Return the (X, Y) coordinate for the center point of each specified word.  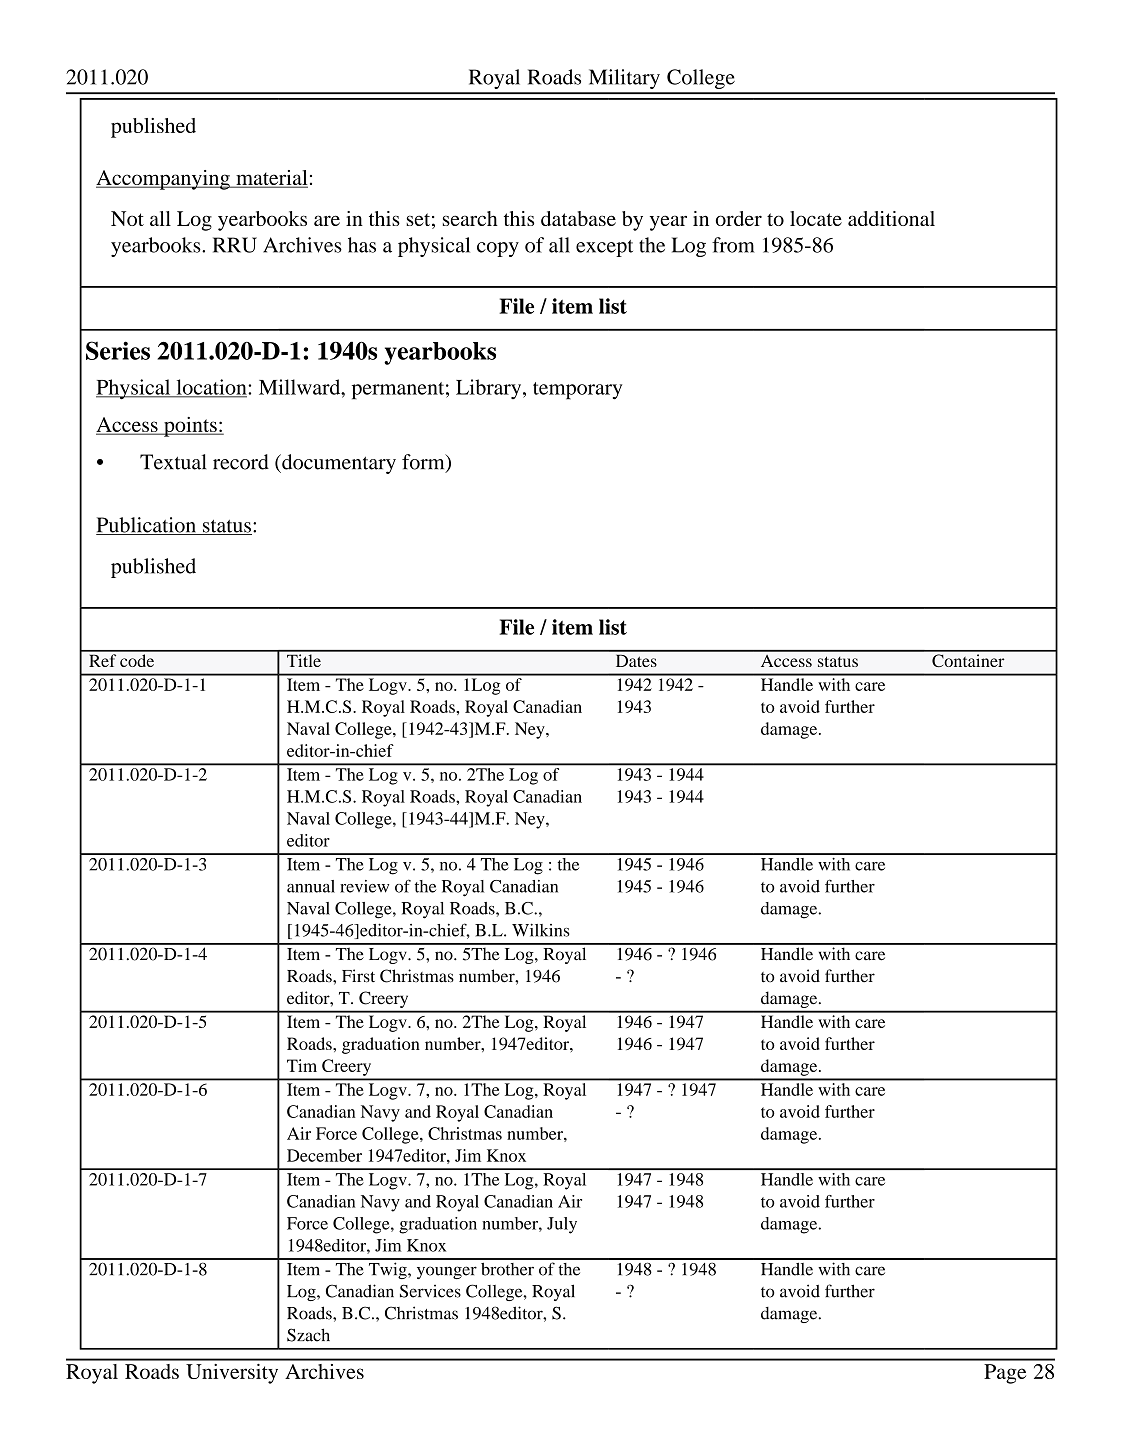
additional (891, 218)
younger (447, 1272)
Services (430, 1291)
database (578, 218)
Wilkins (541, 930)
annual (311, 886)
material (271, 179)
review (364, 886)
